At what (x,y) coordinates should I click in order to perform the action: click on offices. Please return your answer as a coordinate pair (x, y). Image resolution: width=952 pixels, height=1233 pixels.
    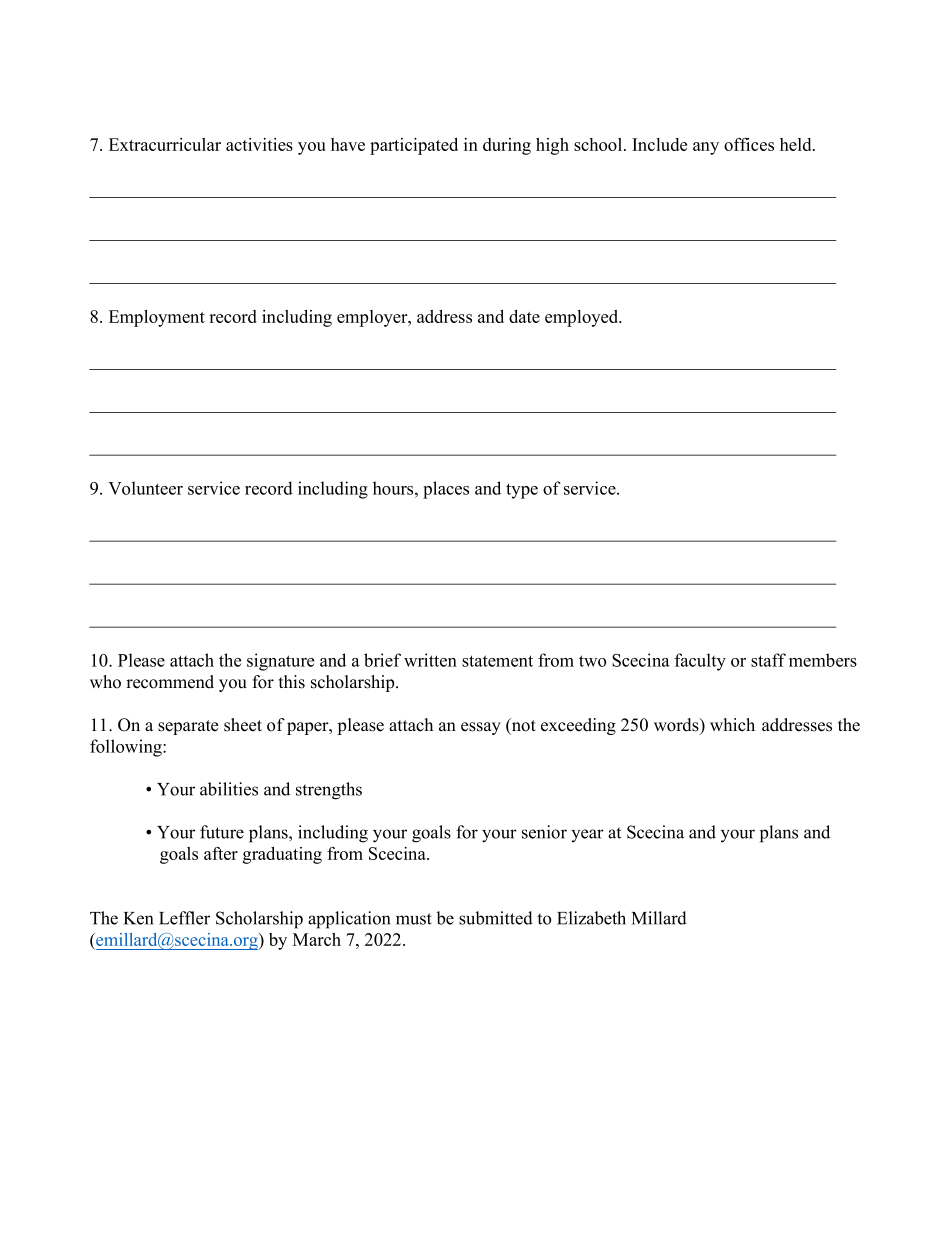
    Looking at the image, I should click on (749, 144).
